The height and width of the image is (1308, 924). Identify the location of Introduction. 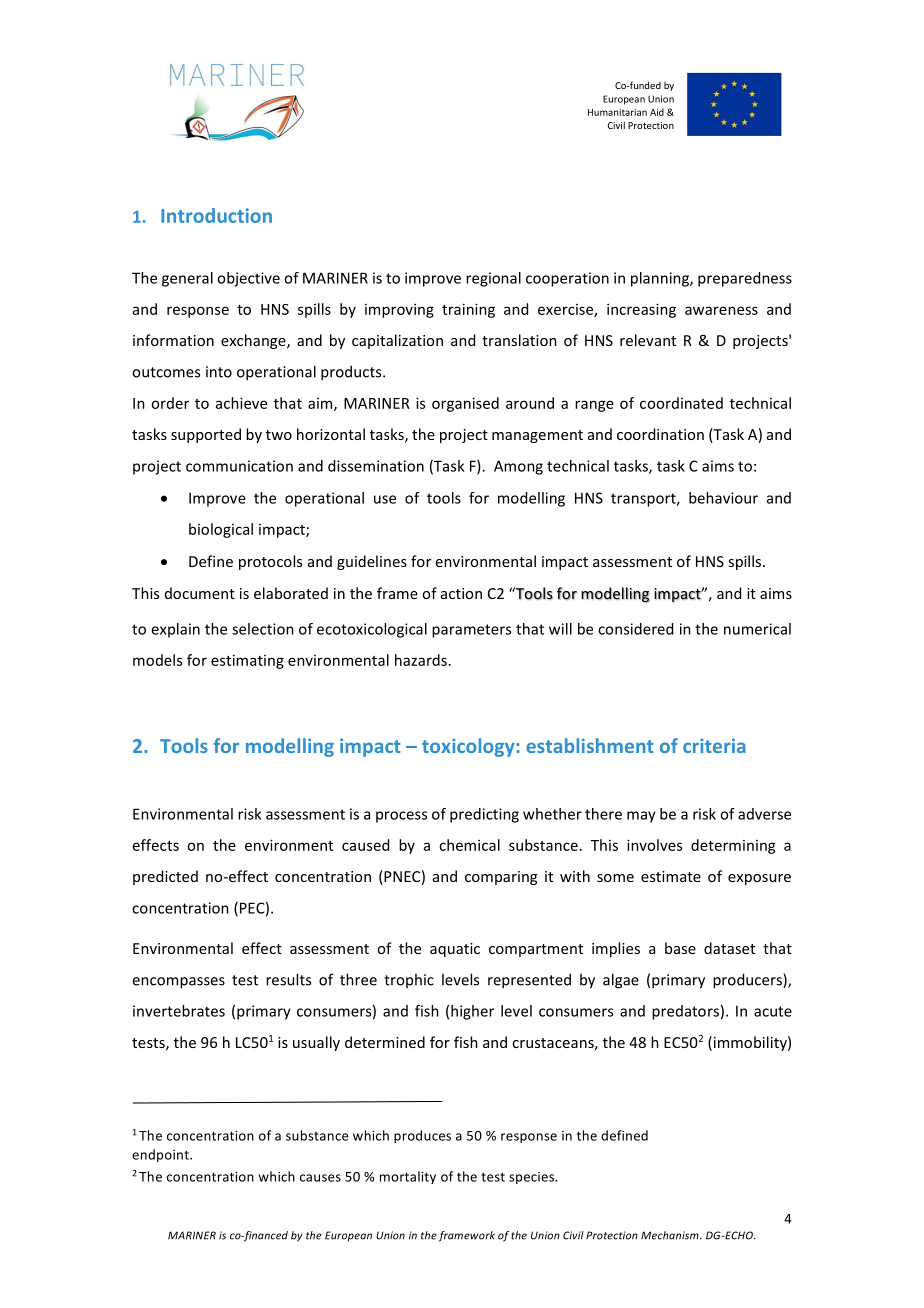
(216, 215).
